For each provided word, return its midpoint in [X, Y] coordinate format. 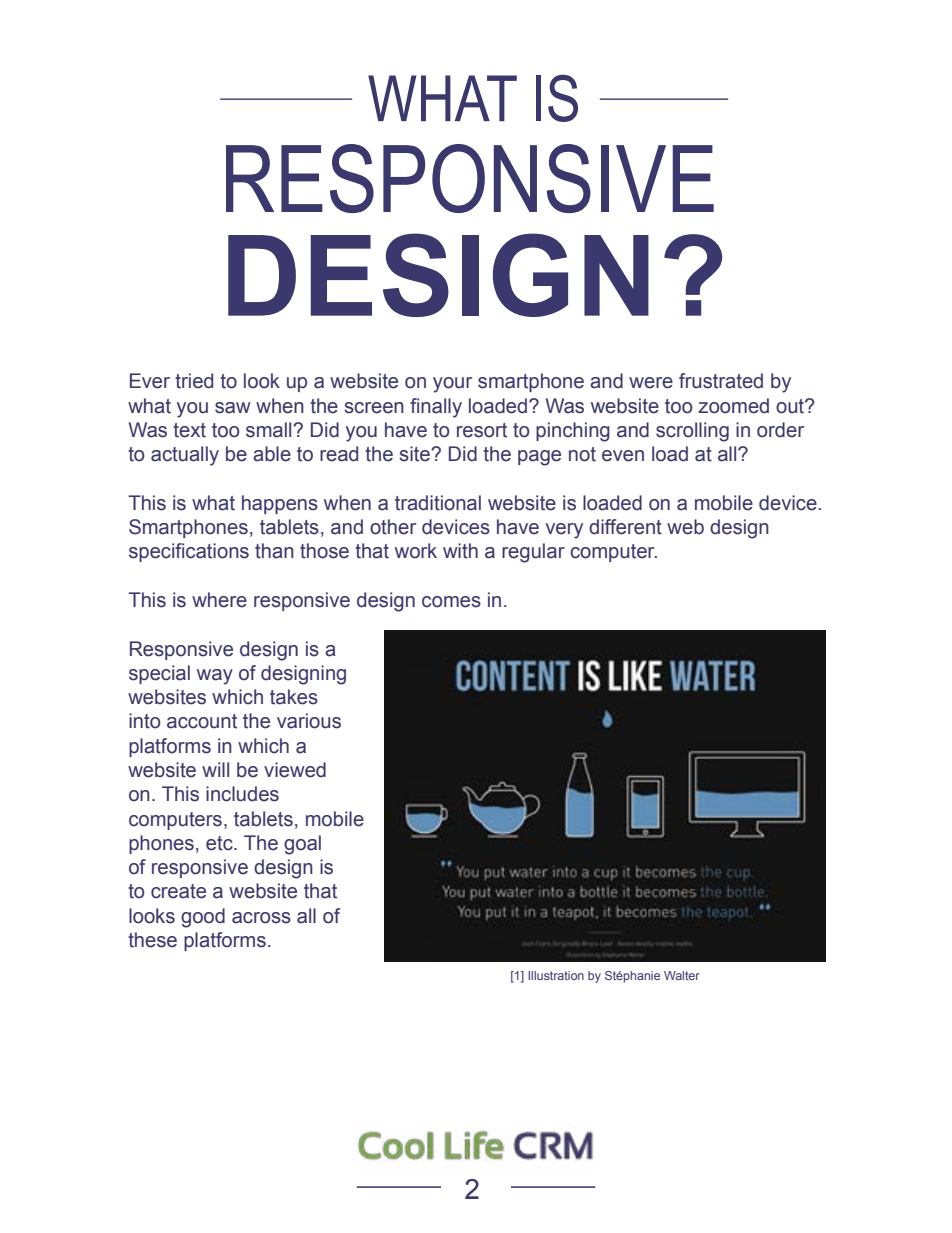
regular [533, 553]
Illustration [556, 975]
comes [451, 602]
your [452, 385]
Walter [682, 975]
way [215, 677]
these [152, 940]
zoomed [733, 406]
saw [233, 408]
